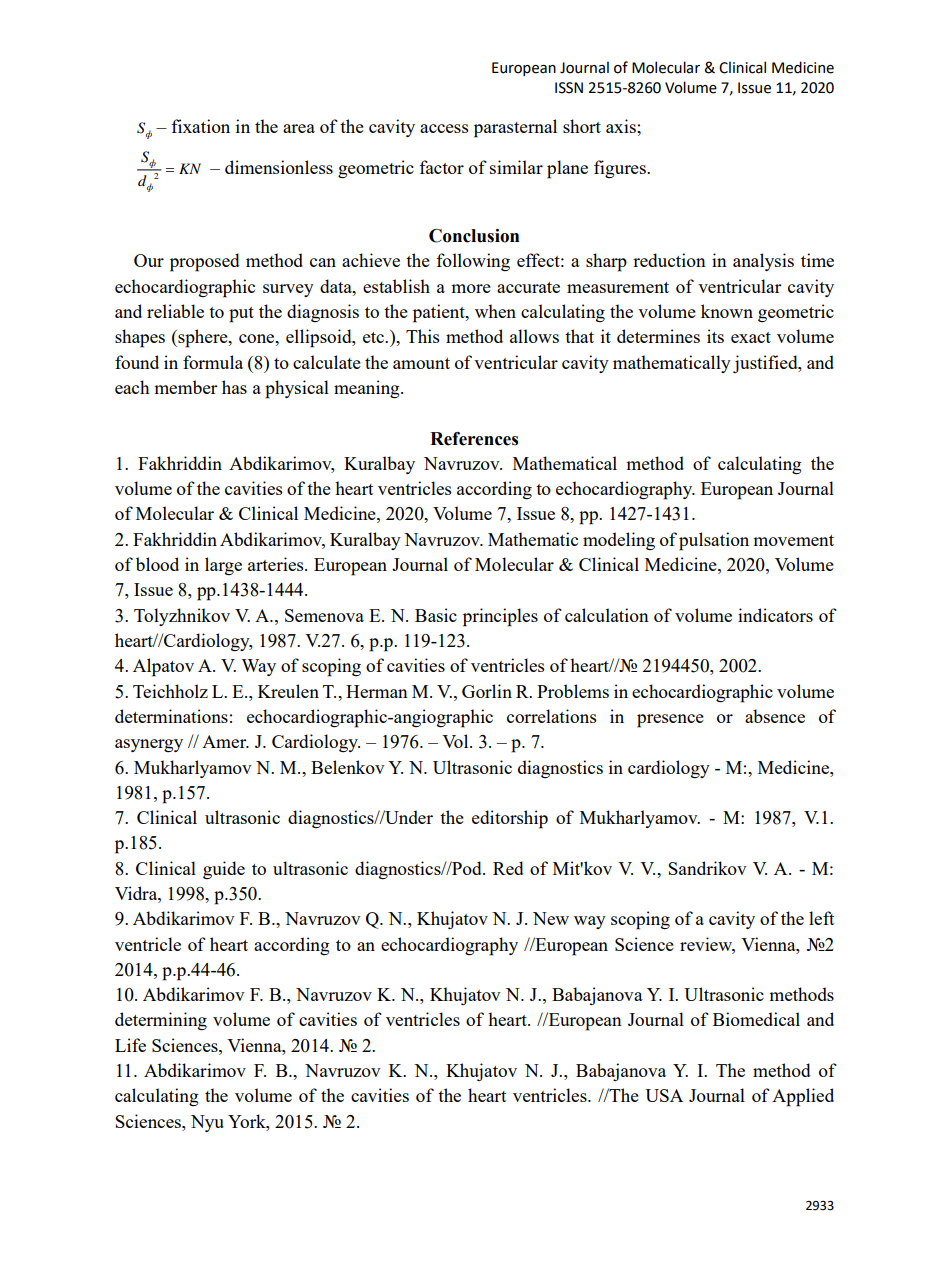 Image resolution: width=949 pixels, height=1288 pixels. I want to click on access, so click(444, 128).
